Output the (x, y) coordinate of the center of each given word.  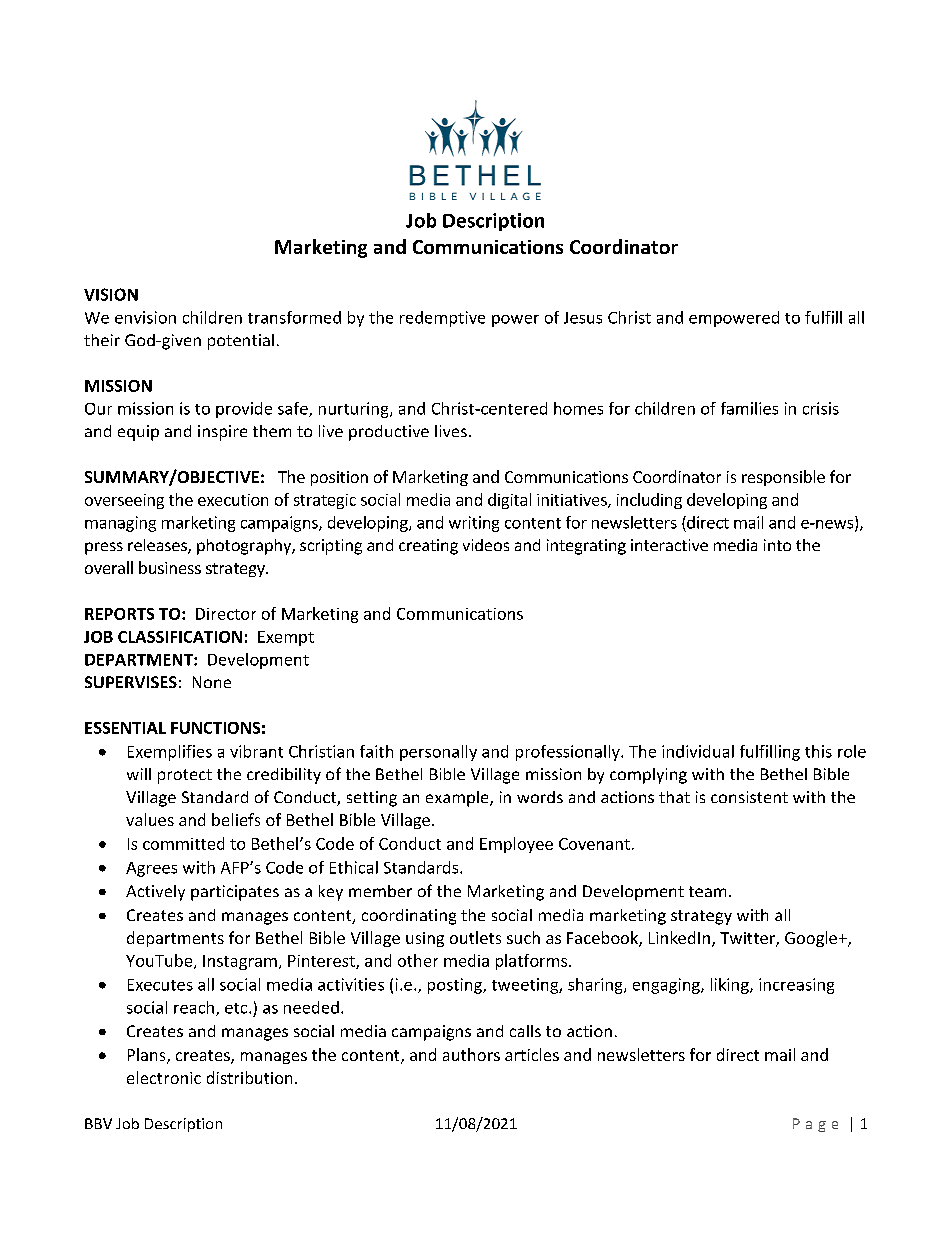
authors (471, 1054)
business (170, 567)
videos (486, 545)
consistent (749, 797)
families (749, 408)
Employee (516, 845)
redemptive (442, 319)
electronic (164, 1077)
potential (241, 342)
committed (183, 843)
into (777, 545)
